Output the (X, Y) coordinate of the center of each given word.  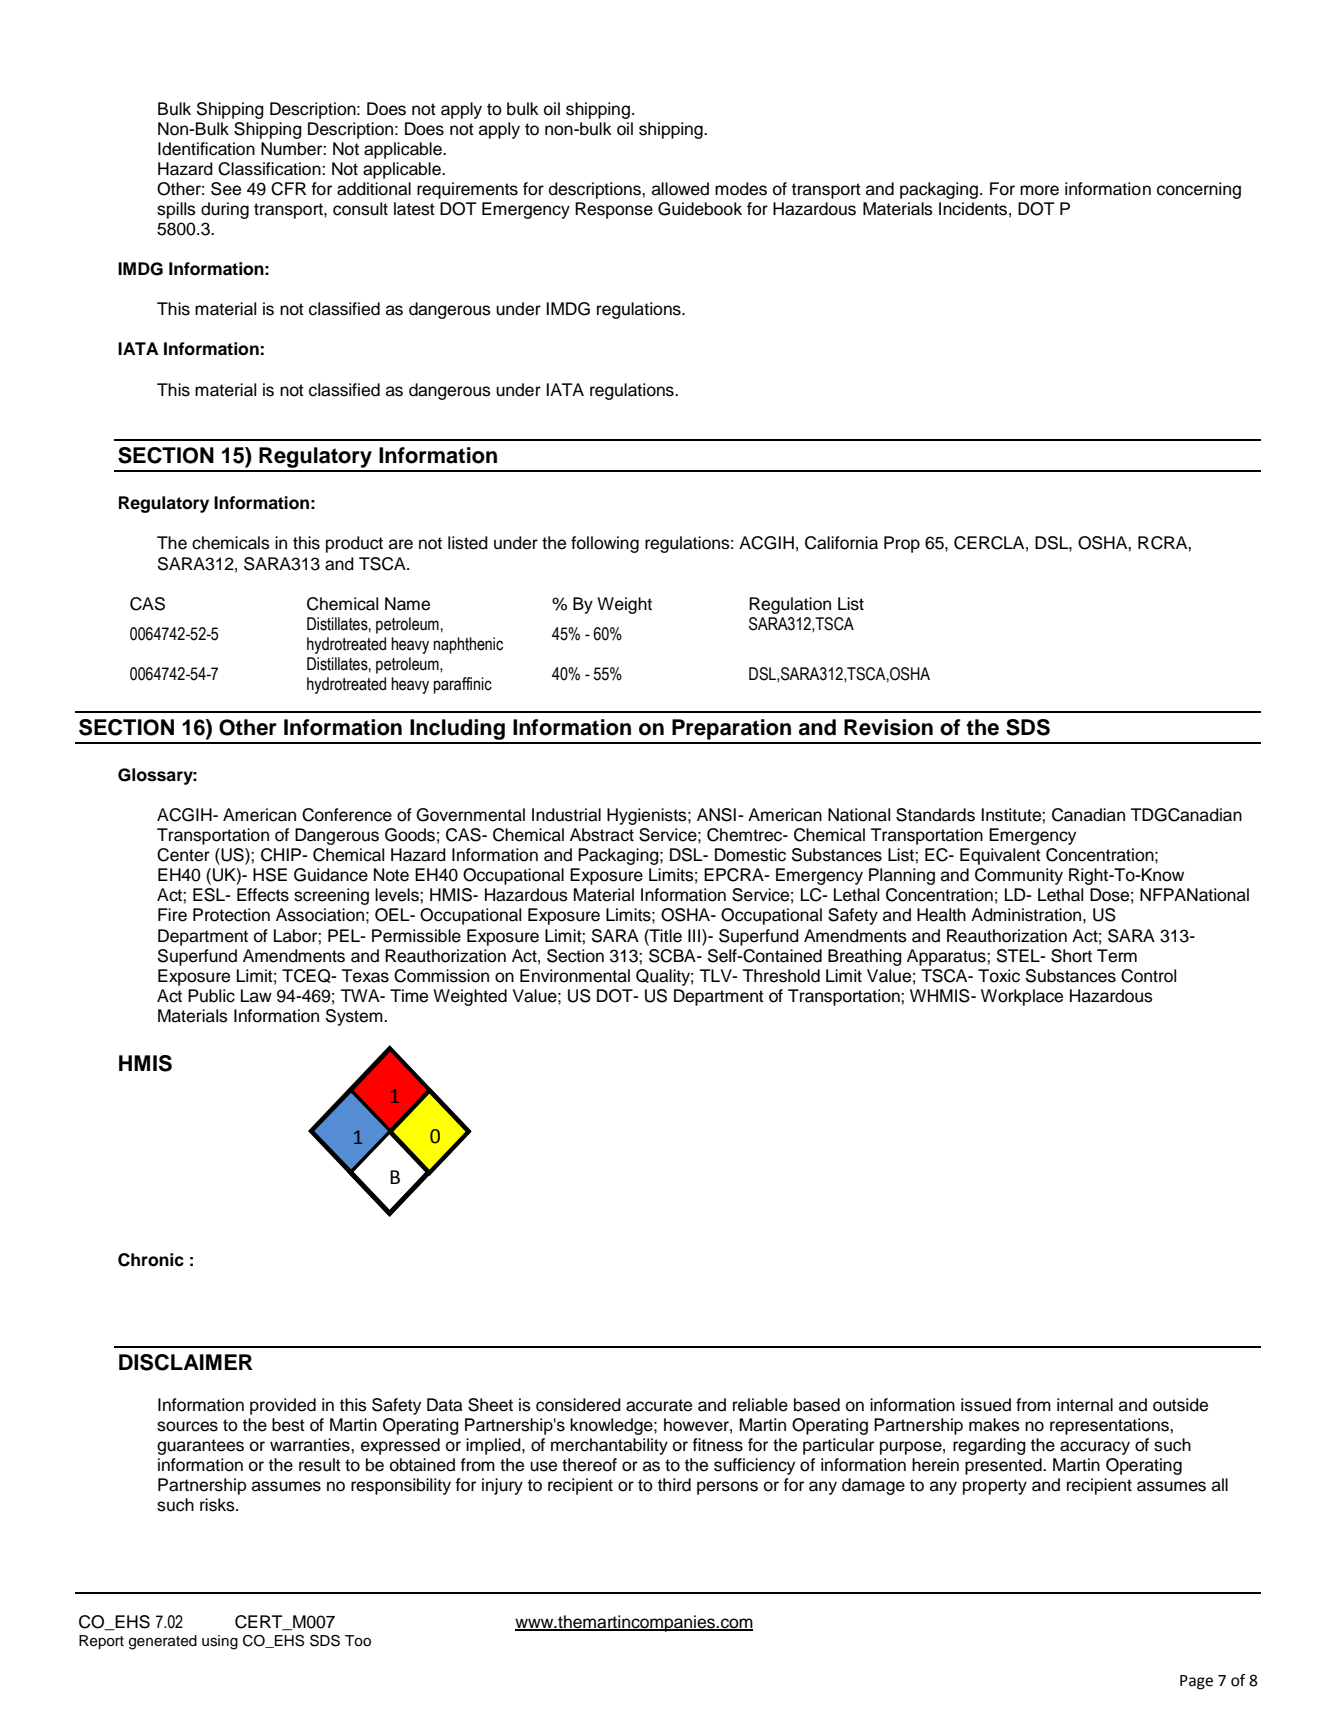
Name (407, 604)
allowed (680, 189)
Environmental (575, 976)
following (605, 544)
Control (1148, 976)
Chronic (151, 1260)
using (220, 1642)
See (226, 189)
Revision (888, 727)
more (1039, 190)
